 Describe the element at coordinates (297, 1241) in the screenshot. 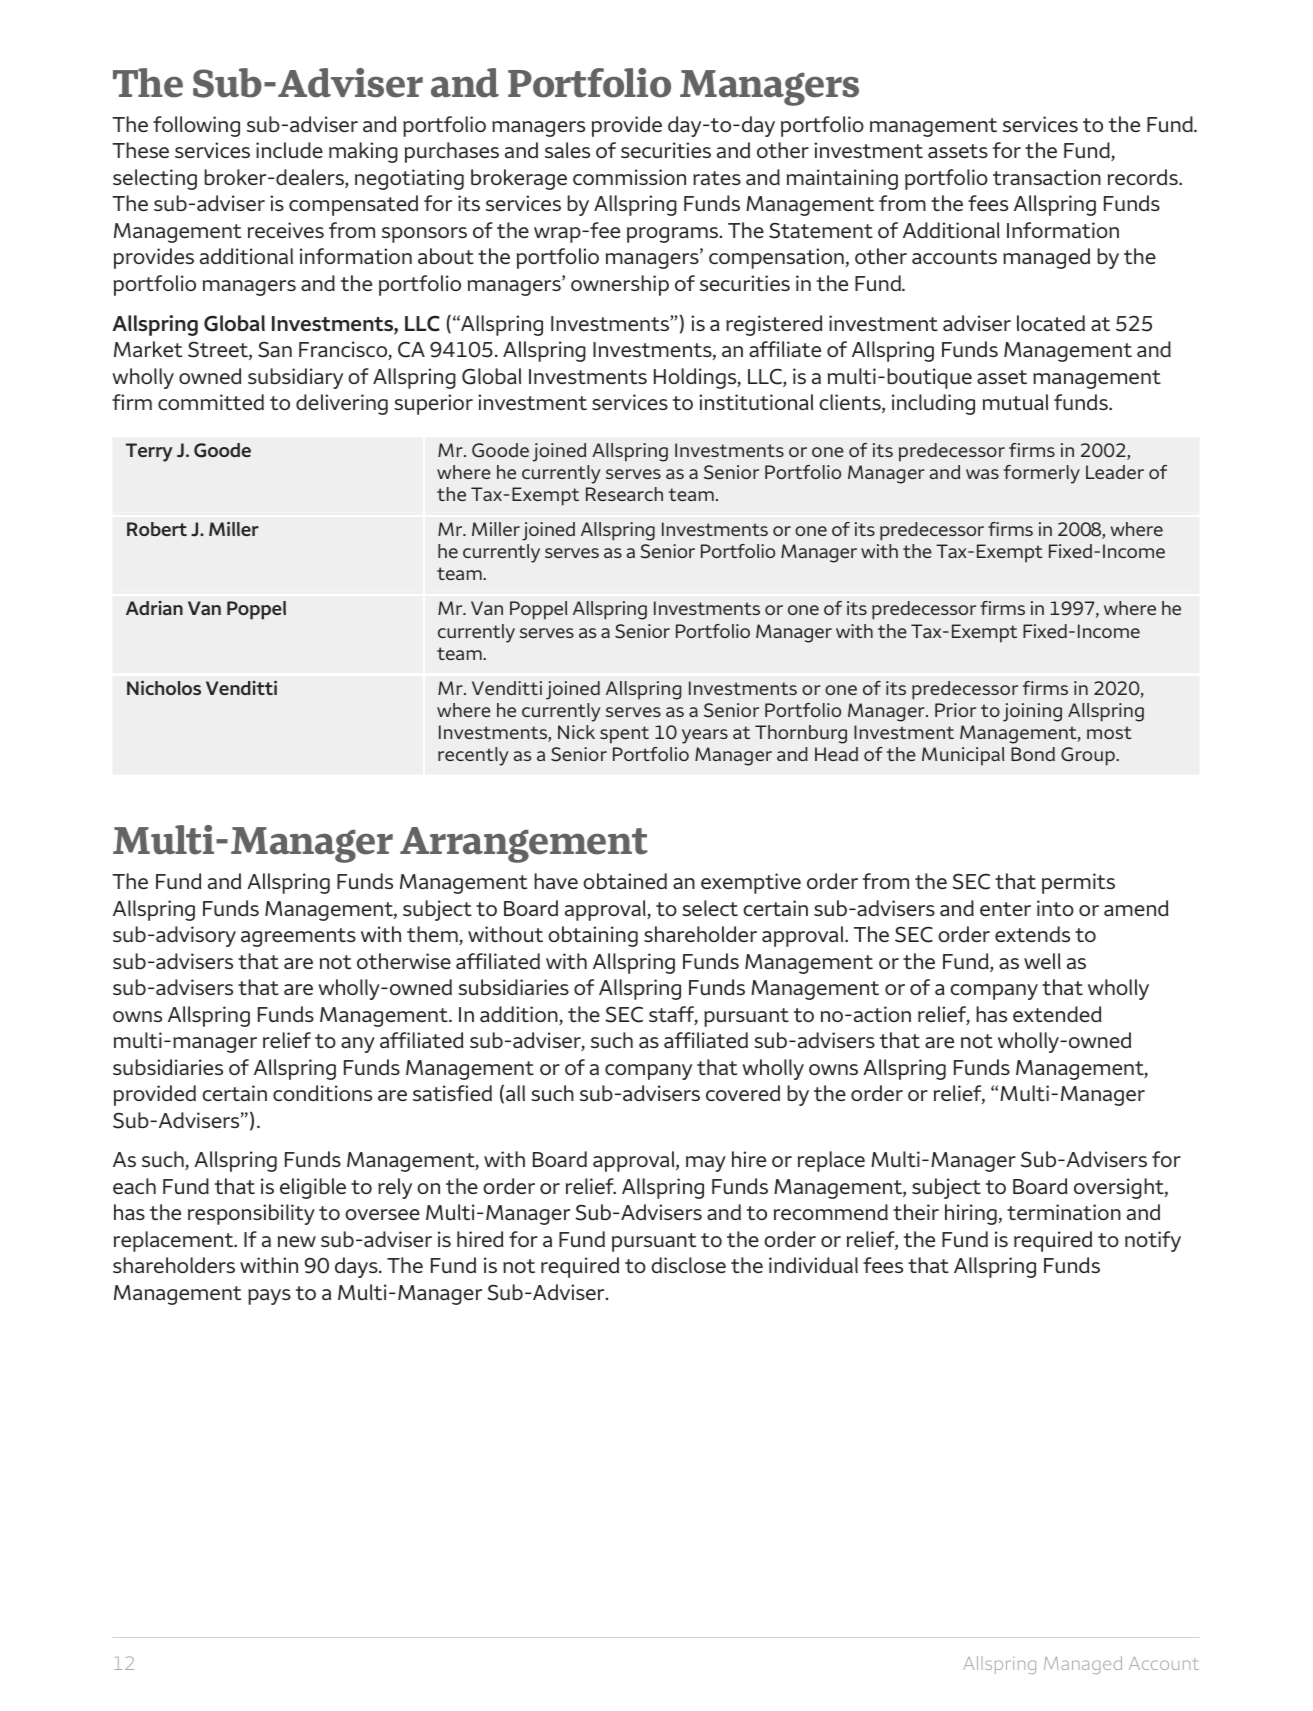

I see `new` at that location.
